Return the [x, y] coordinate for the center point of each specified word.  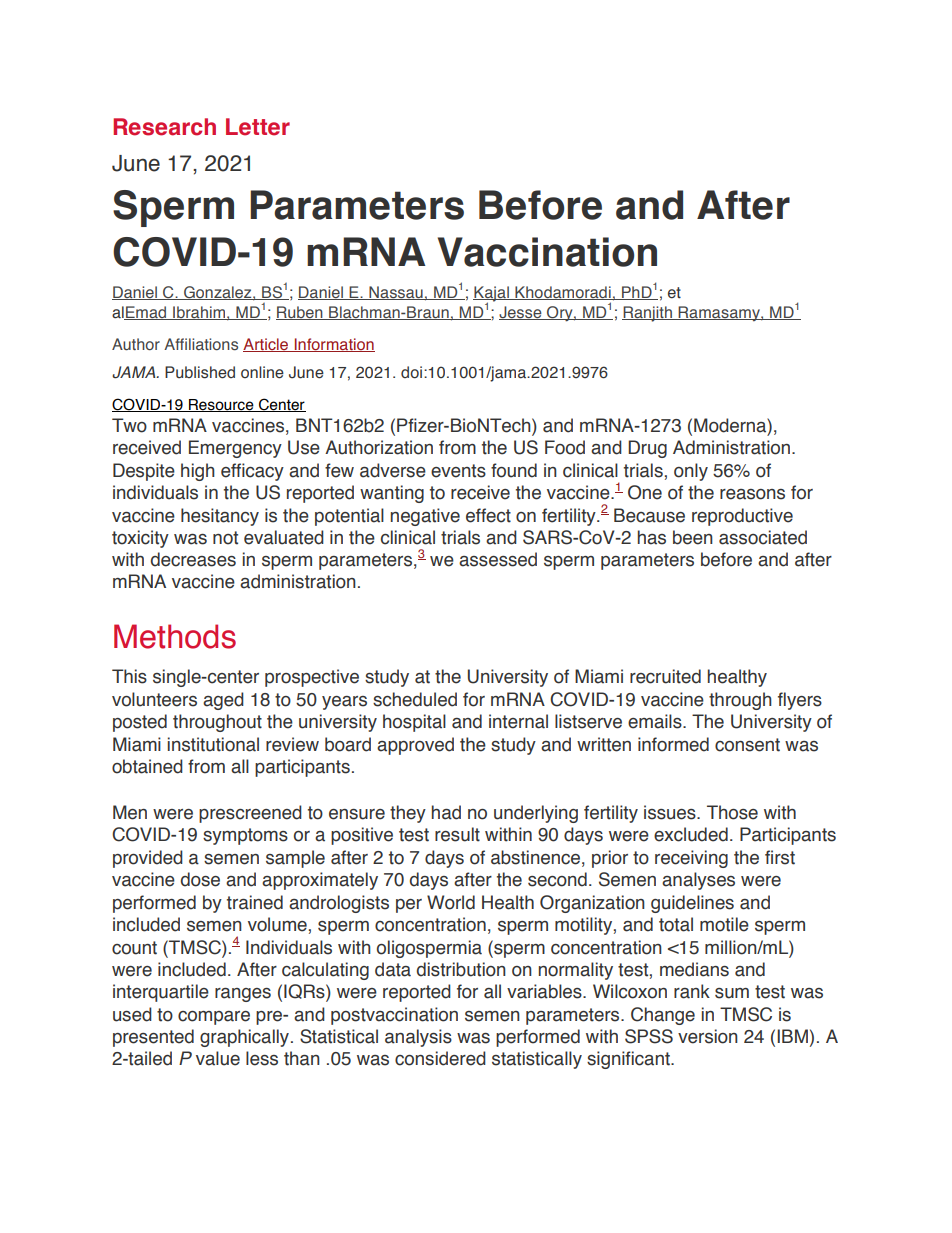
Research [164, 127]
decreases [193, 559]
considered [440, 1058]
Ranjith [648, 314]
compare [214, 1018]
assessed [498, 559]
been [693, 537]
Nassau [396, 293]
